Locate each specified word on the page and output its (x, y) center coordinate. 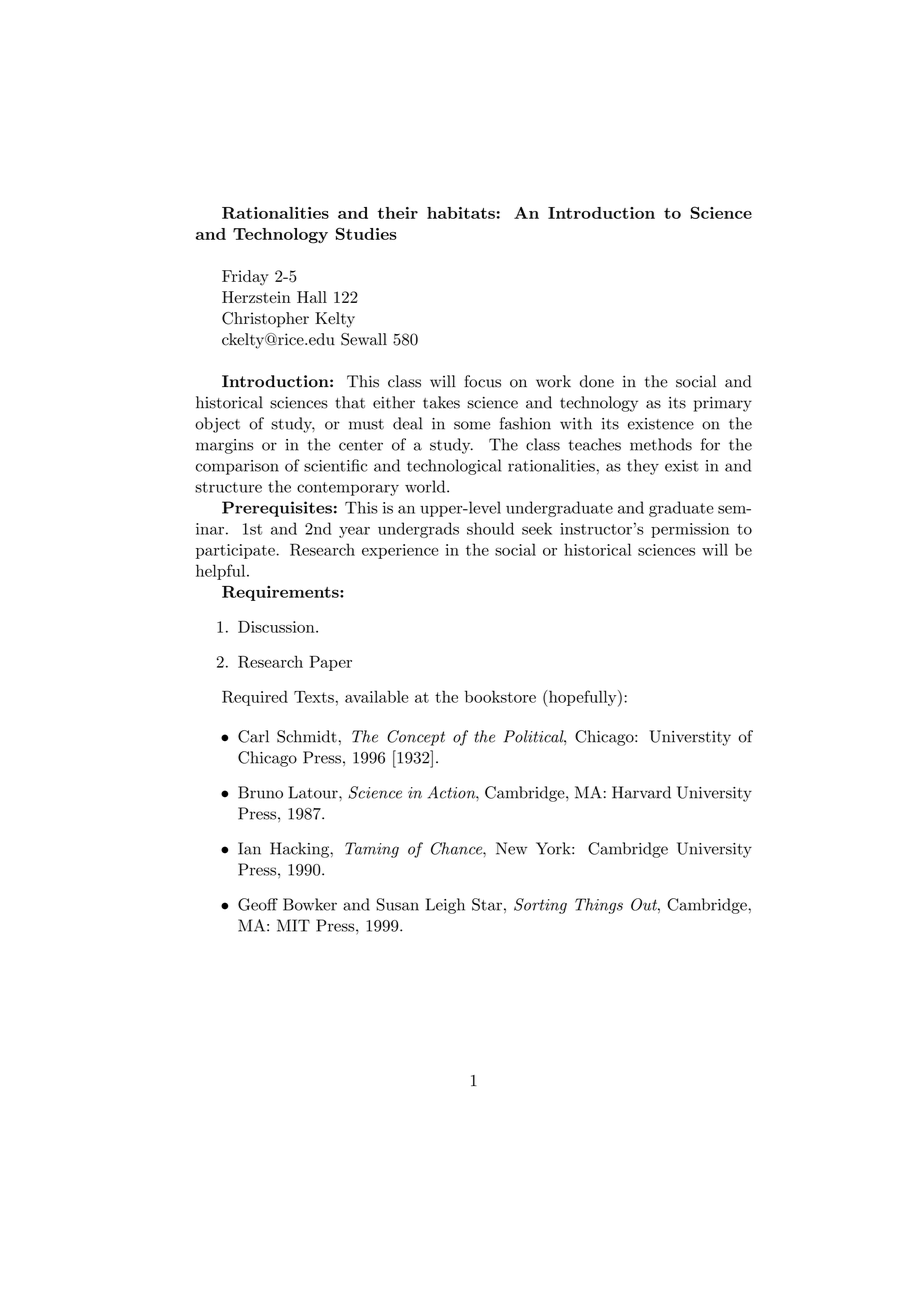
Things (599, 906)
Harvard (641, 792)
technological (454, 467)
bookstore (500, 696)
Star (487, 904)
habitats (461, 213)
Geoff (258, 904)
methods (661, 444)
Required (255, 698)
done (597, 381)
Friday (245, 278)
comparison (237, 467)
